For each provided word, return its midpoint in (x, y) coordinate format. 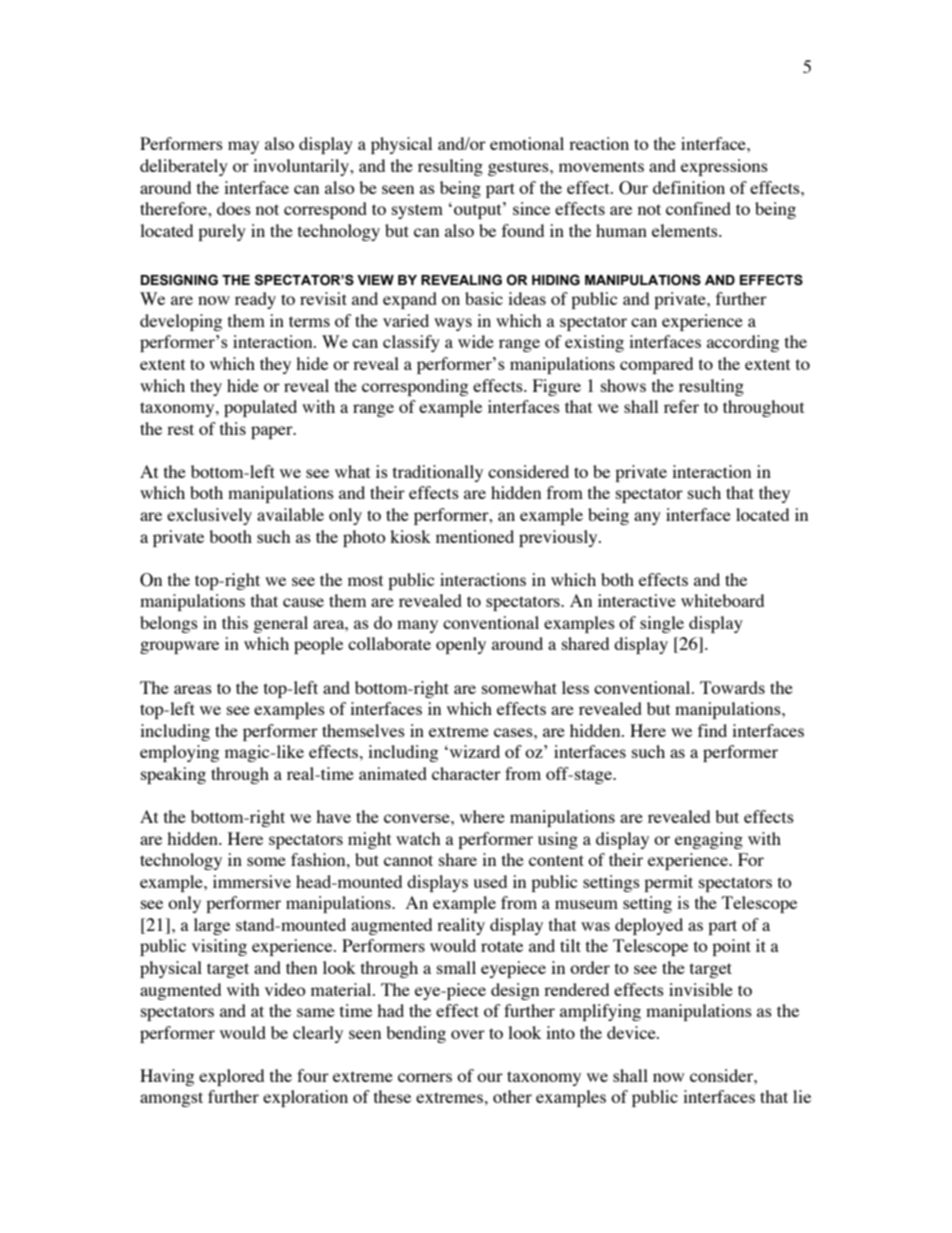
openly (461, 645)
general (280, 624)
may (243, 147)
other (512, 1096)
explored (231, 1077)
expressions (724, 167)
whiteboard (722, 600)
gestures (519, 168)
